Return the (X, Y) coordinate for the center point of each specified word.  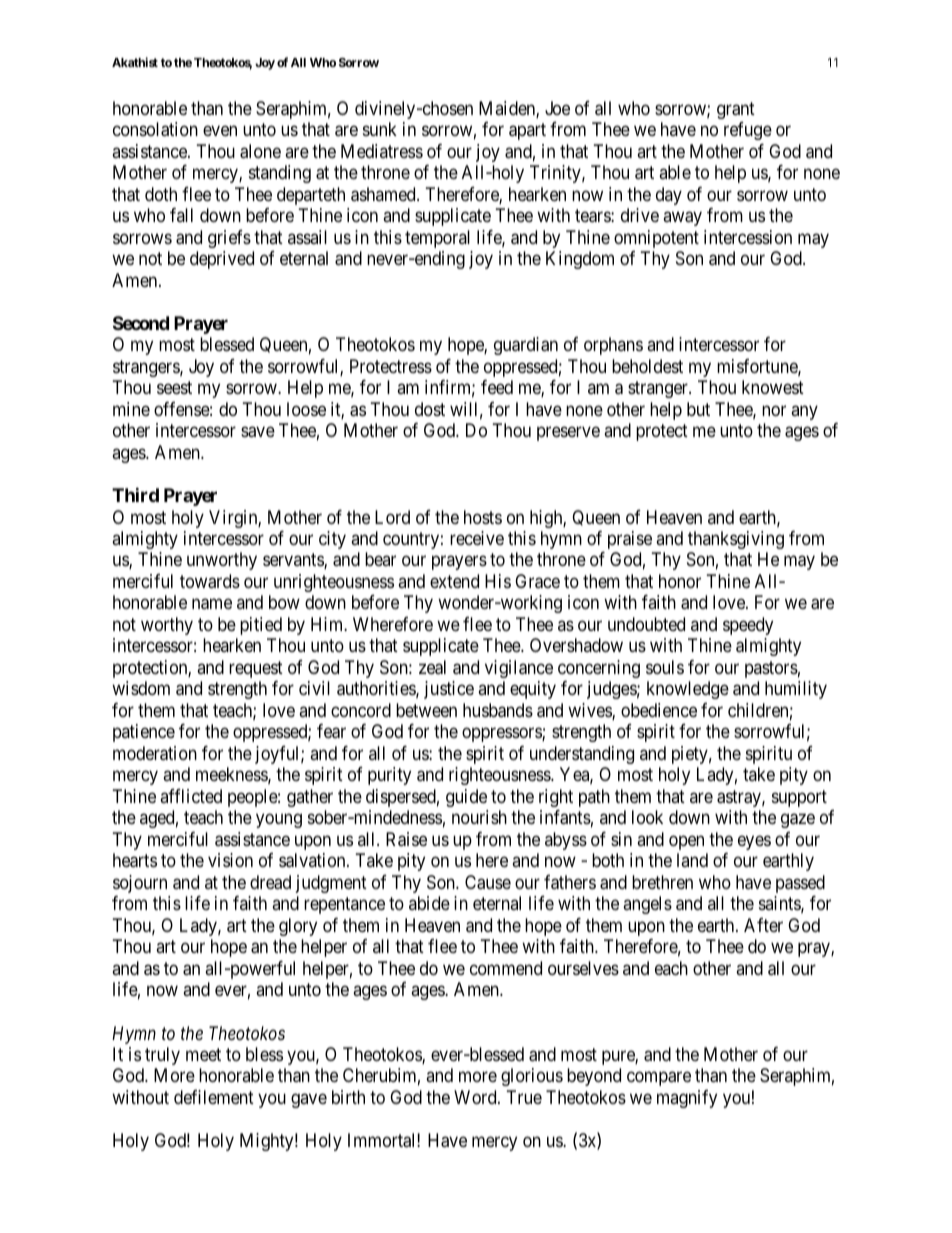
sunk (380, 129)
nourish (479, 817)
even (220, 131)
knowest (773, 387)
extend (454, 581)
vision (230, 860)
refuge (748, 131)
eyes (754, 842)
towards (210, 581)
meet (203, 1054)
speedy (748, 626)
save (258, 432)
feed (497, 387)
